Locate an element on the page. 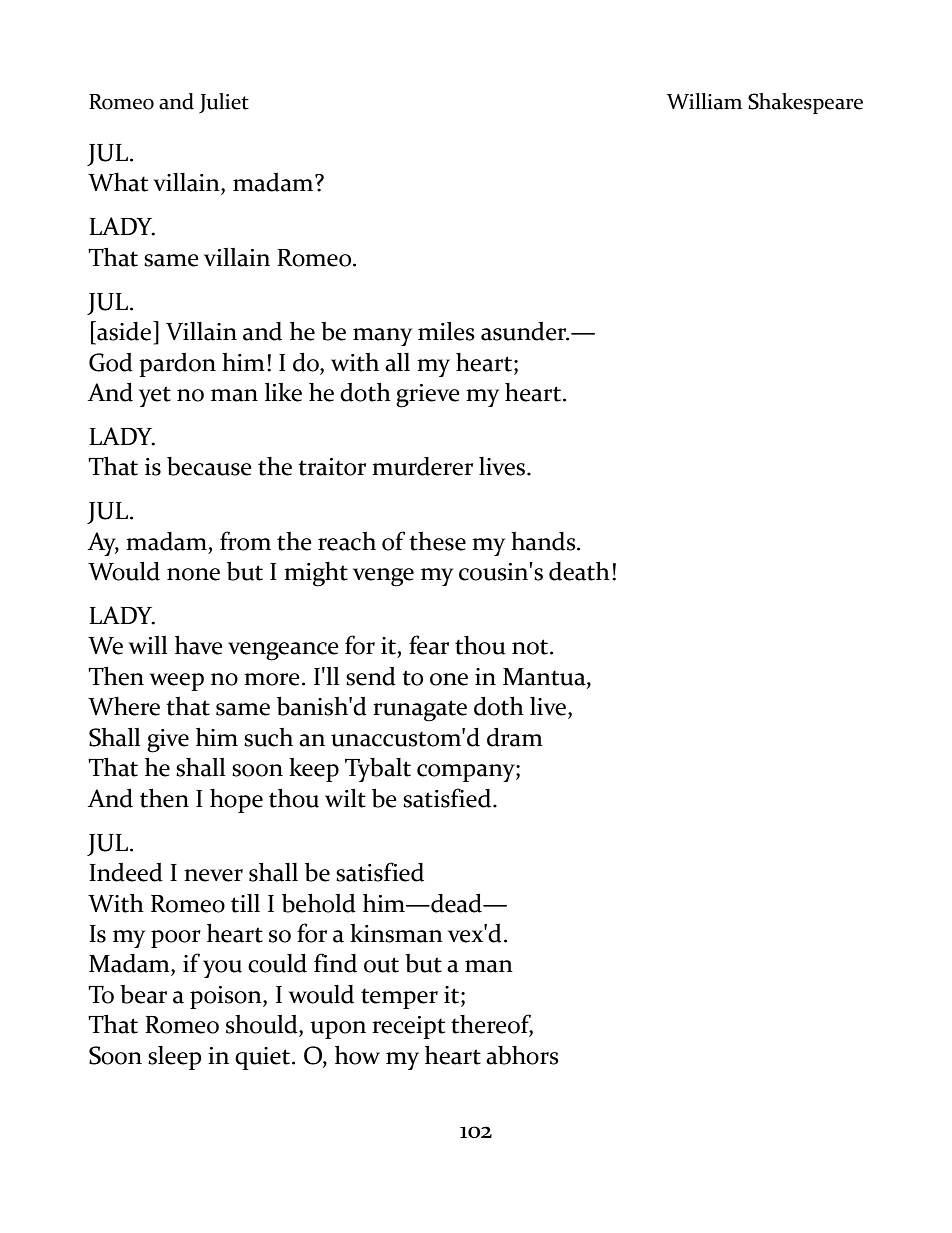 This image has height=1233, width=952. miles is located at coordinates (446, 331).
